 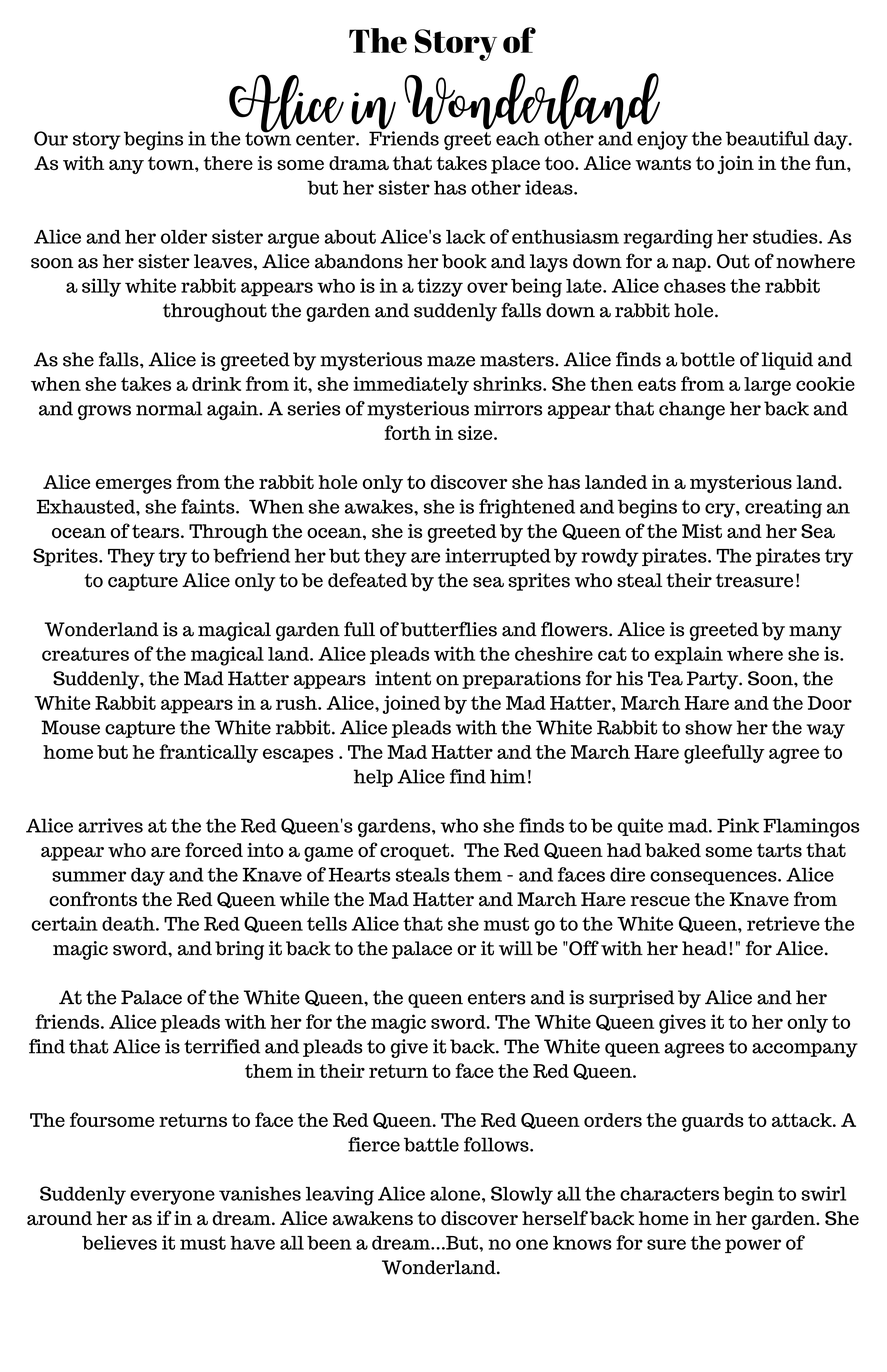 What do you see at coordinates (516, 948) in the image?
I see `will` at bounding box center [516, 948].
